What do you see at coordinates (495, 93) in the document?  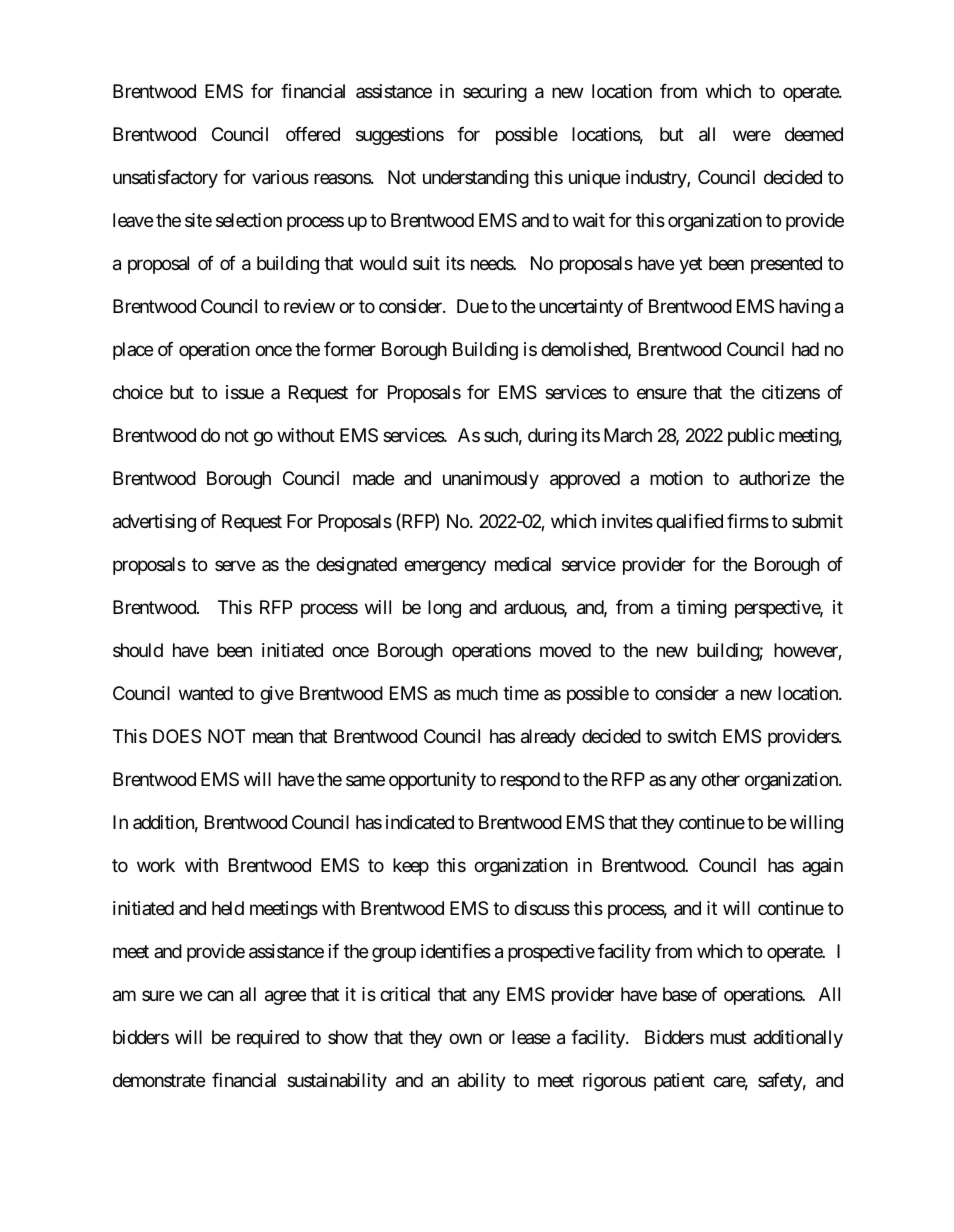 I see `securing` at bounding box center [495, 93].
